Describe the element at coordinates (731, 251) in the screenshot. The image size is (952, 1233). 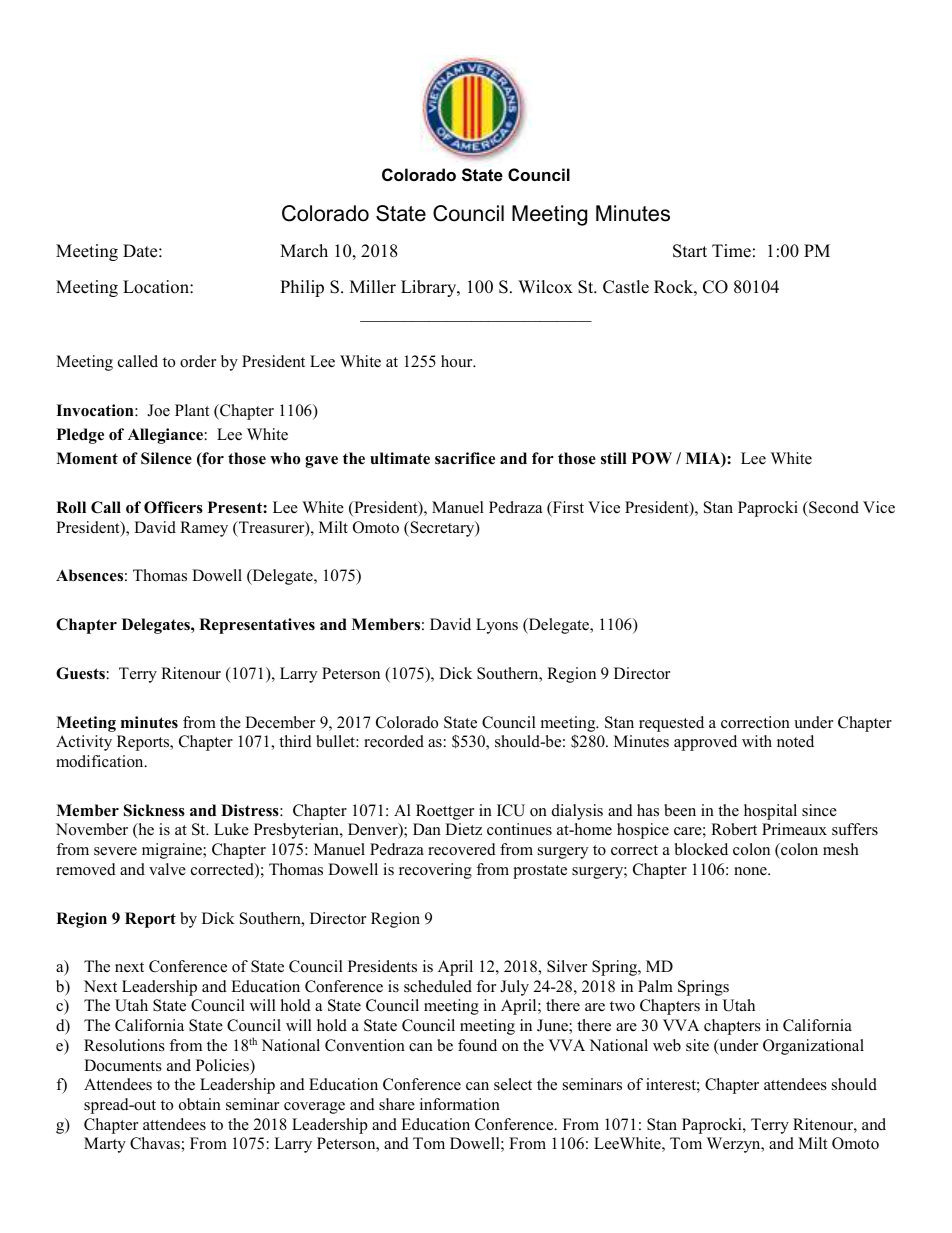
I see `Time` at that location.
